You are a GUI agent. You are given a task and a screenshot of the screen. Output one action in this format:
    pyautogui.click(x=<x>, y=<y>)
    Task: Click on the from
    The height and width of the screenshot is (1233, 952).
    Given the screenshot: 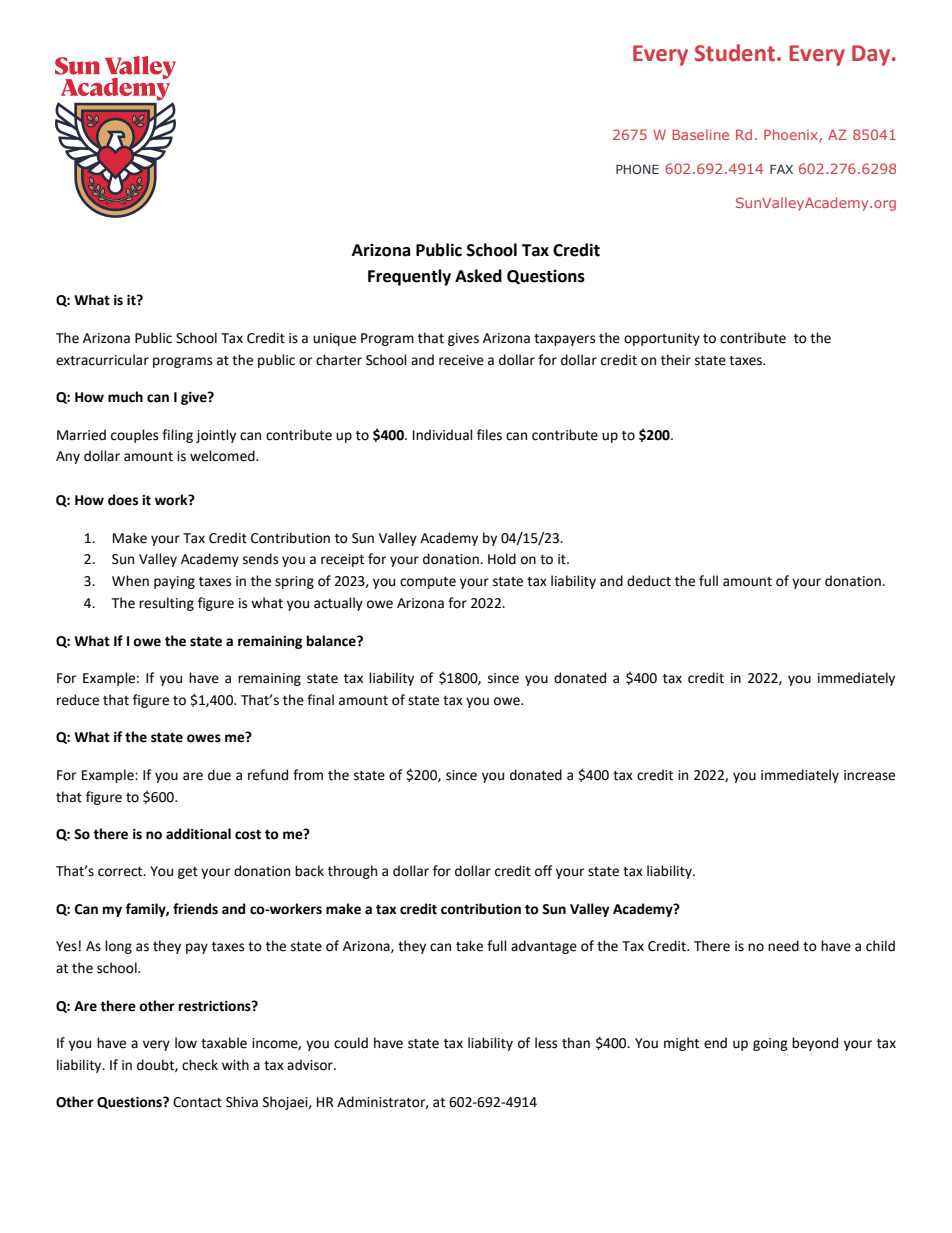 What is the action you would take?
    pyautogui.click(x=308, y=775)
